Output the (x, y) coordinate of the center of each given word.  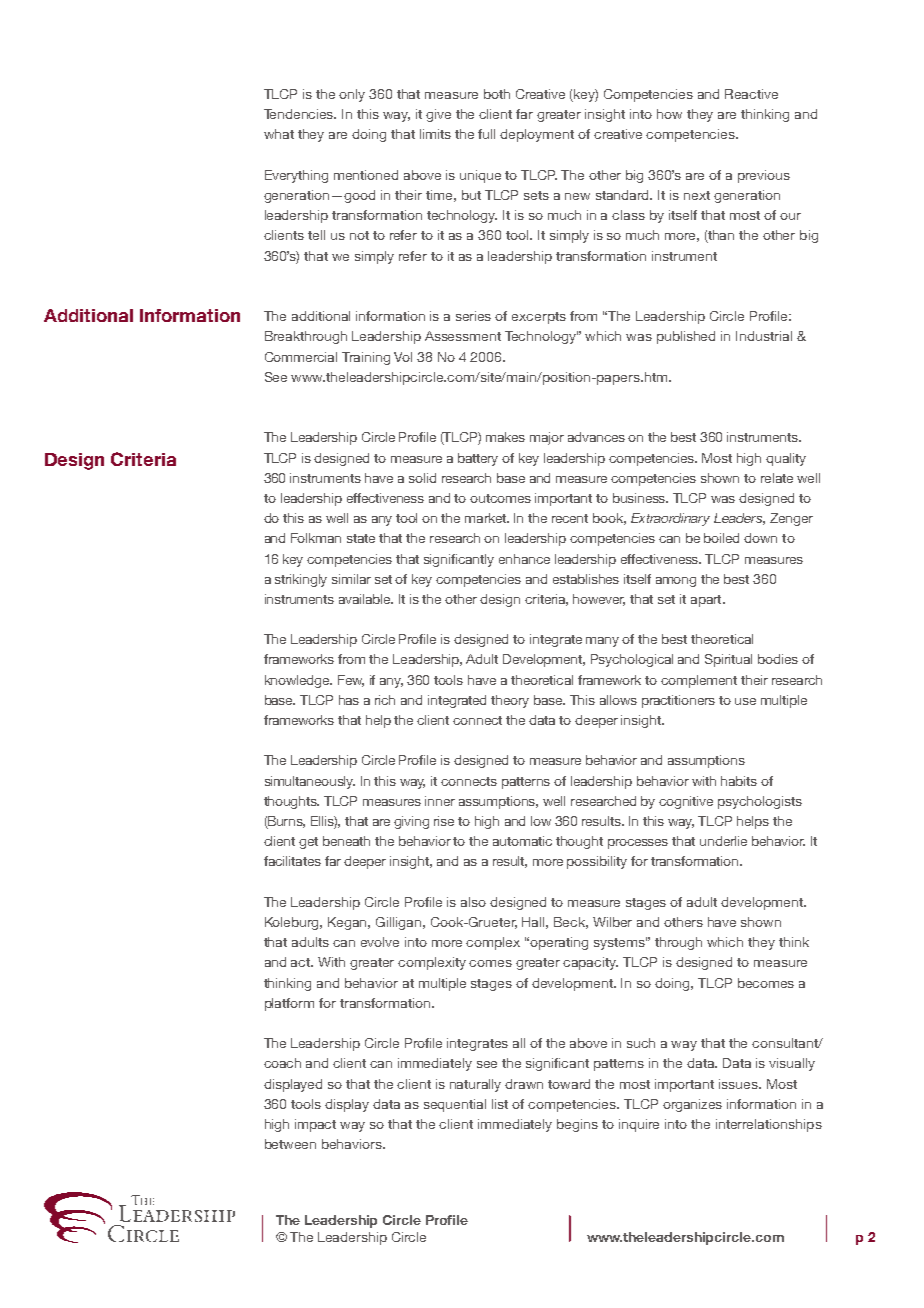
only (352, 95)
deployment (537, 135)
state (361, 538)
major (547, 438)
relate (777, 478)
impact (315, 1125)
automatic (522, 841)
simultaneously (310, 782)
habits (739, 781)
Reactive (751, 94)
